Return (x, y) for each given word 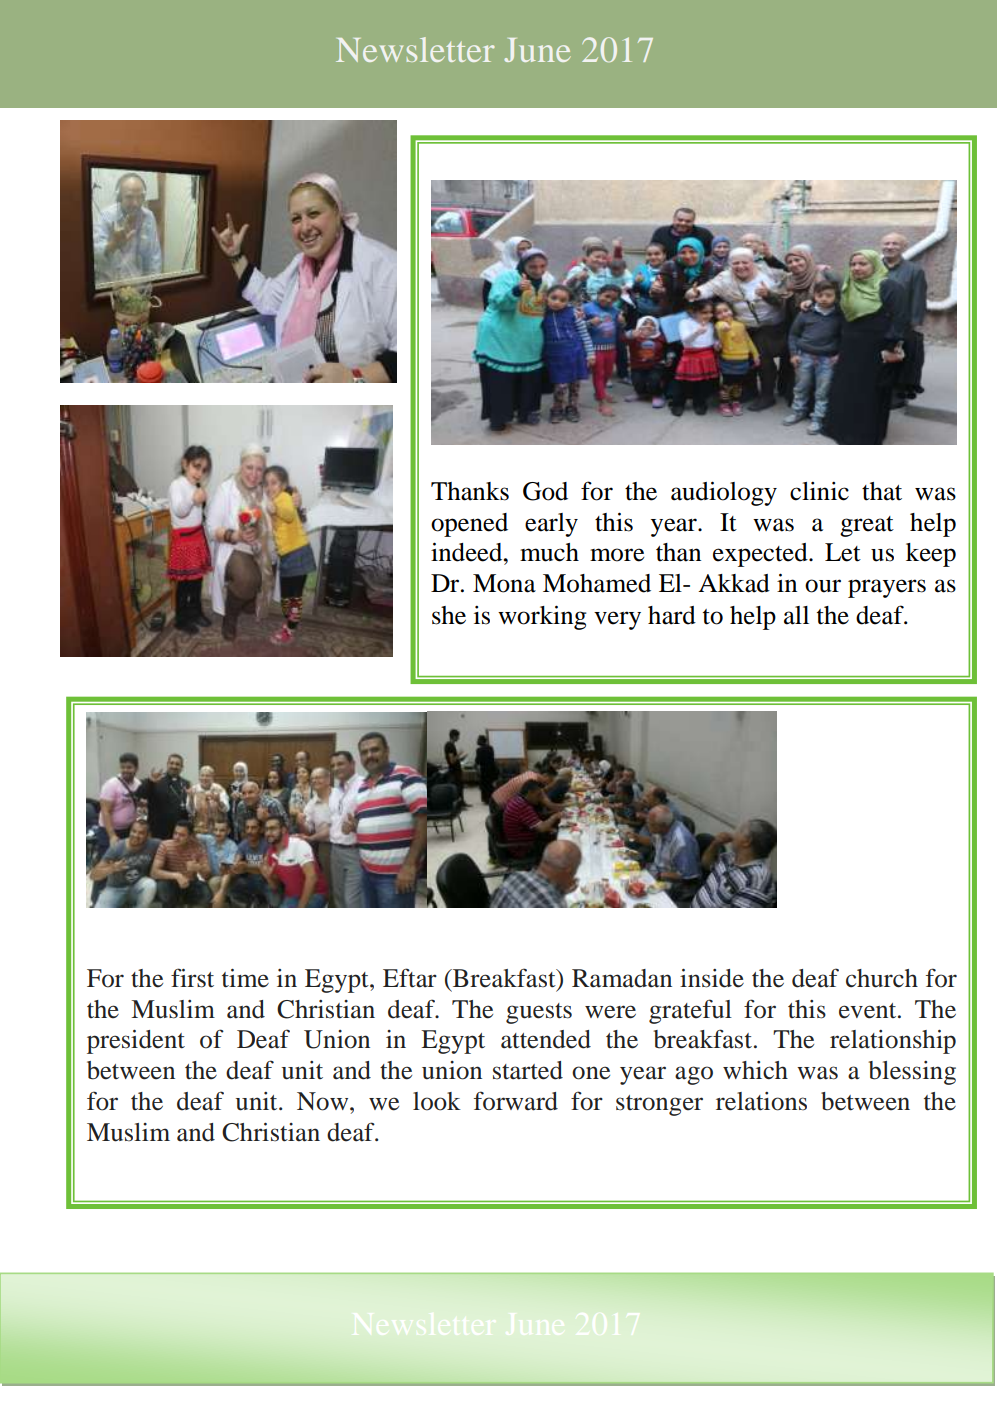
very (617, 620)
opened (469, 525)
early (551, 525)
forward (516, 1101)
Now (324, 1101)
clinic (819, 491)
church (882, 978)
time (245, 978)
